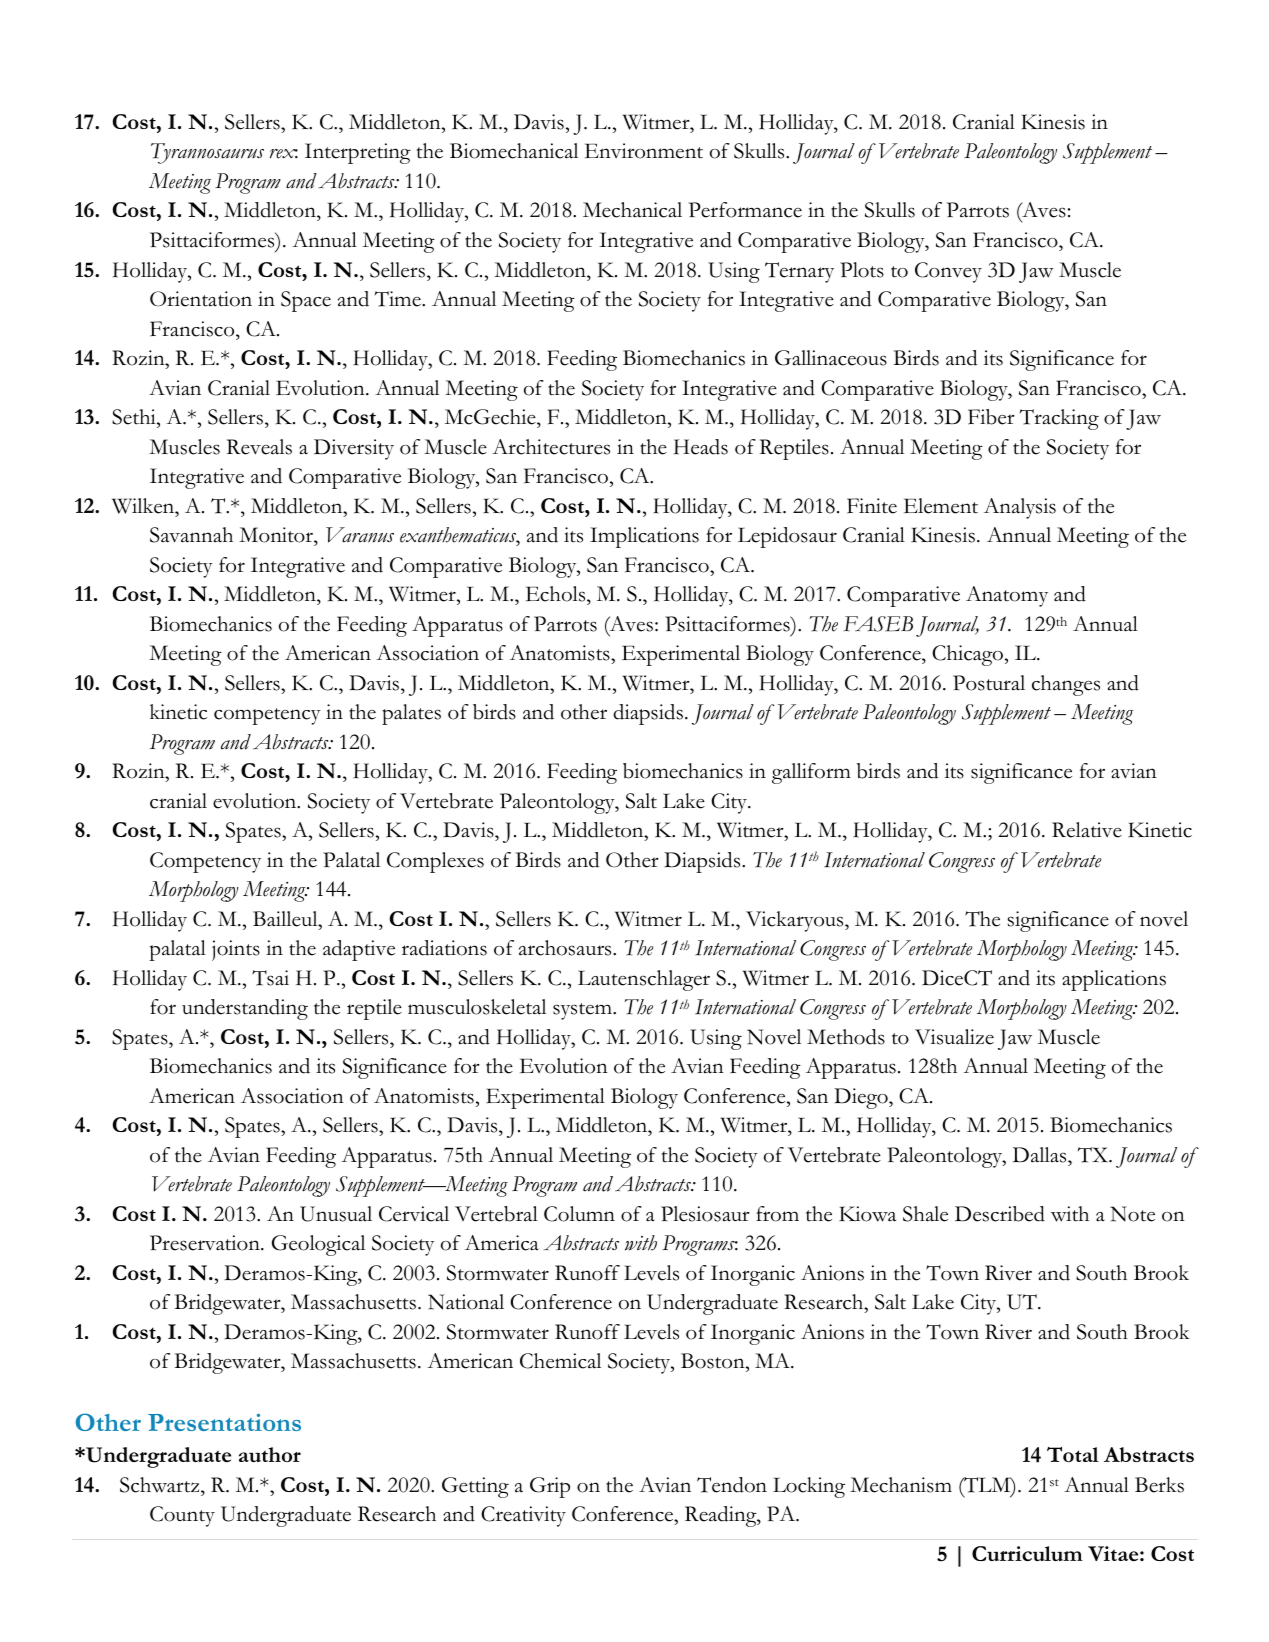  What do you see at coordinates (1027, 1553) in the page?
I see `Curriculum` at bounding box center [1027, 1553].
